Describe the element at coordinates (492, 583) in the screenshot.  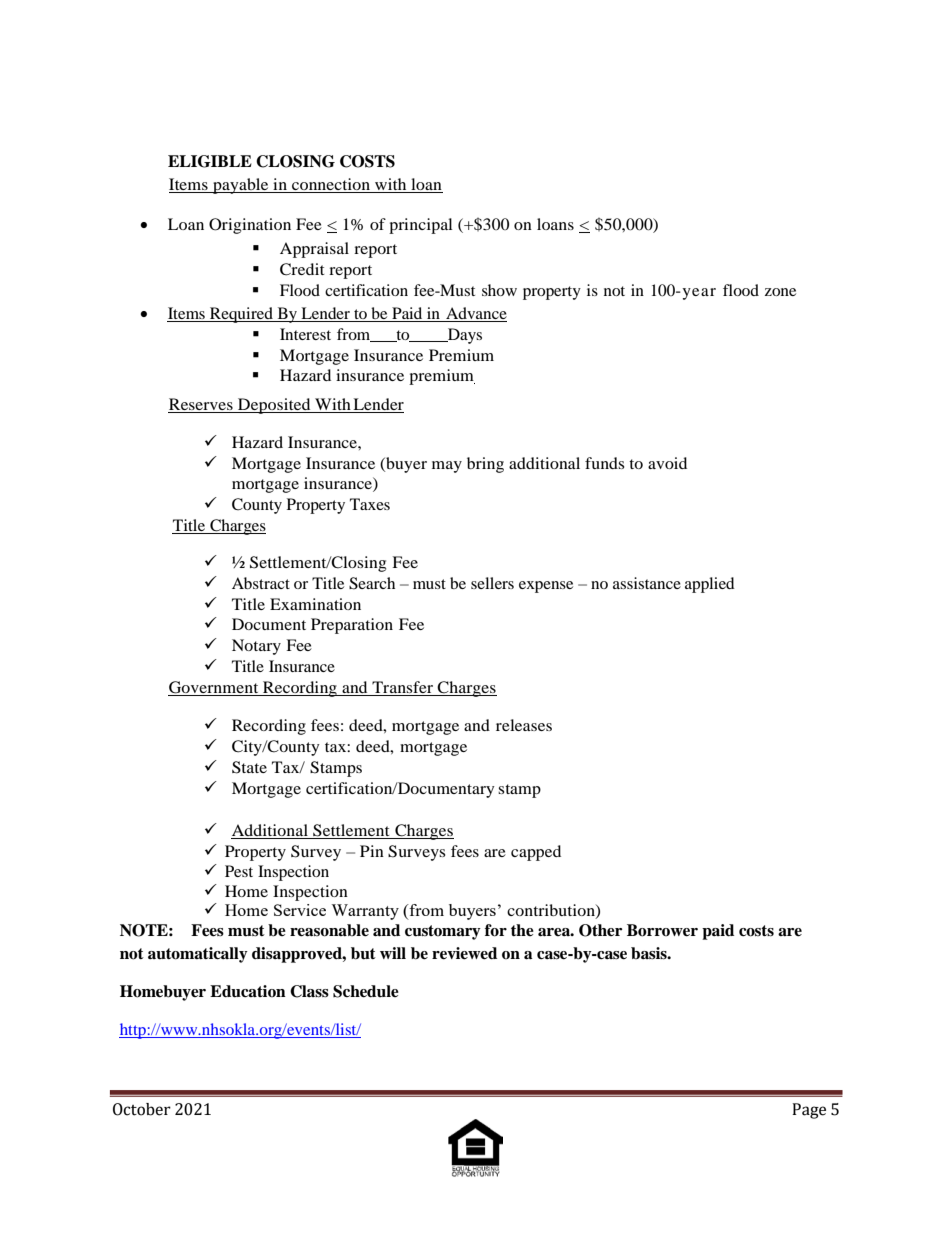
I see `sellers` at that location.
